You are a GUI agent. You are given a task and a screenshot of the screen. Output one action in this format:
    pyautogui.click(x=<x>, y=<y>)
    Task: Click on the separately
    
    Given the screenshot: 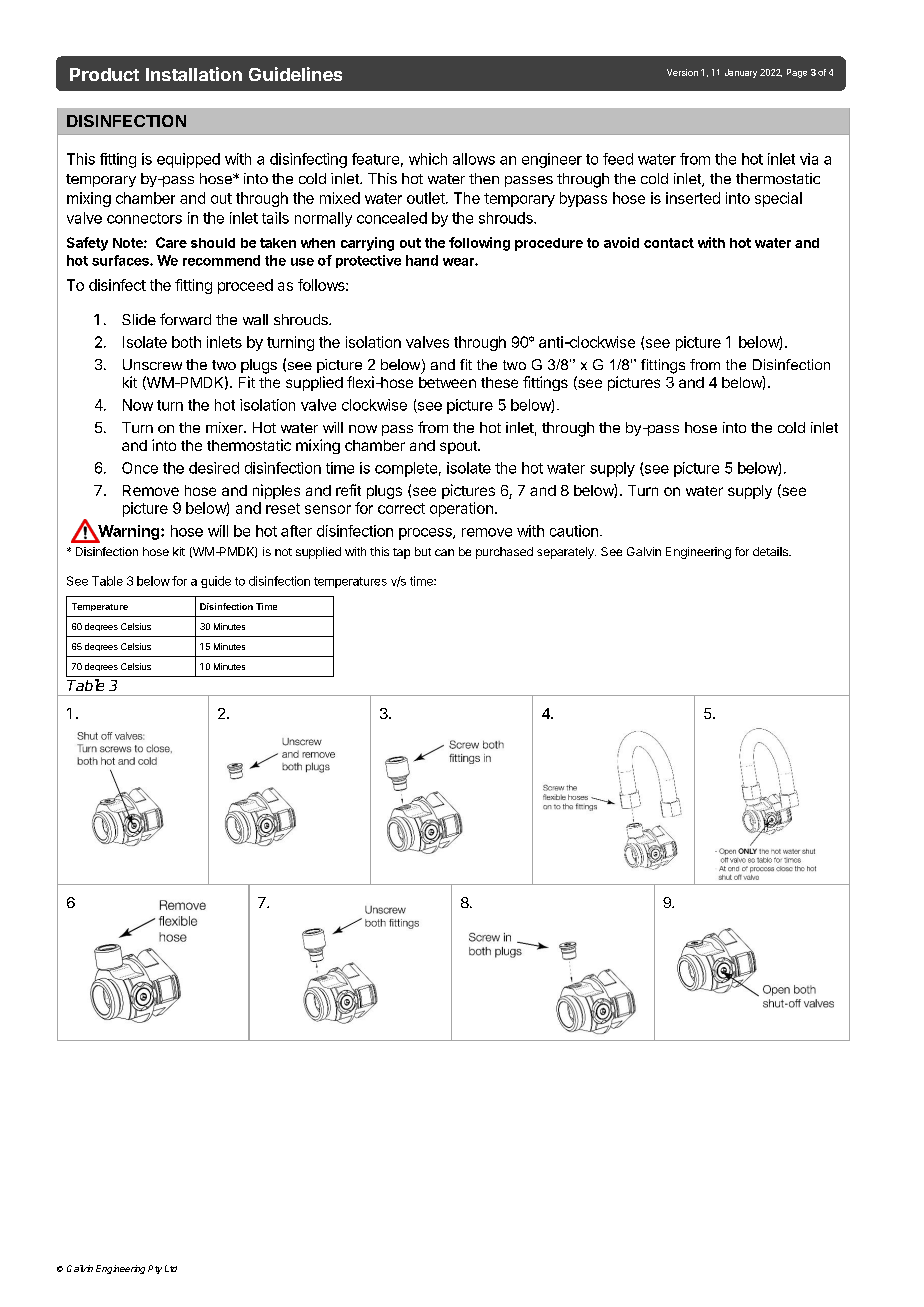 What is the action you would take?
    pyautogui.click(x=566, y=553)
